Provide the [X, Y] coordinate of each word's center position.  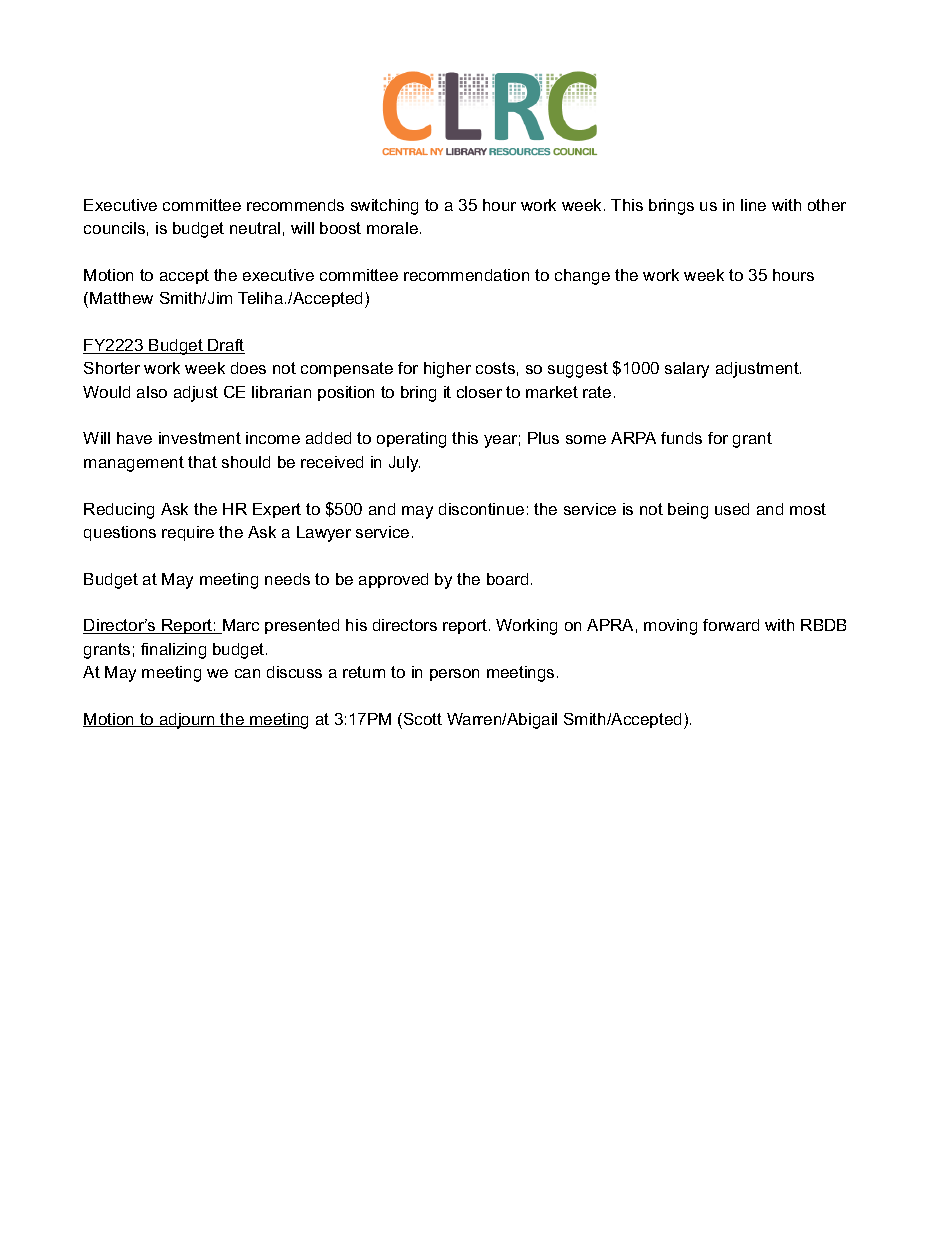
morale [392, 228]
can [247, 673]
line [753, 205]
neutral [255, 228]
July [404, 464]
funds [681, 438]
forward [731, 625]
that [202, 462]
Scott [423, 719]
